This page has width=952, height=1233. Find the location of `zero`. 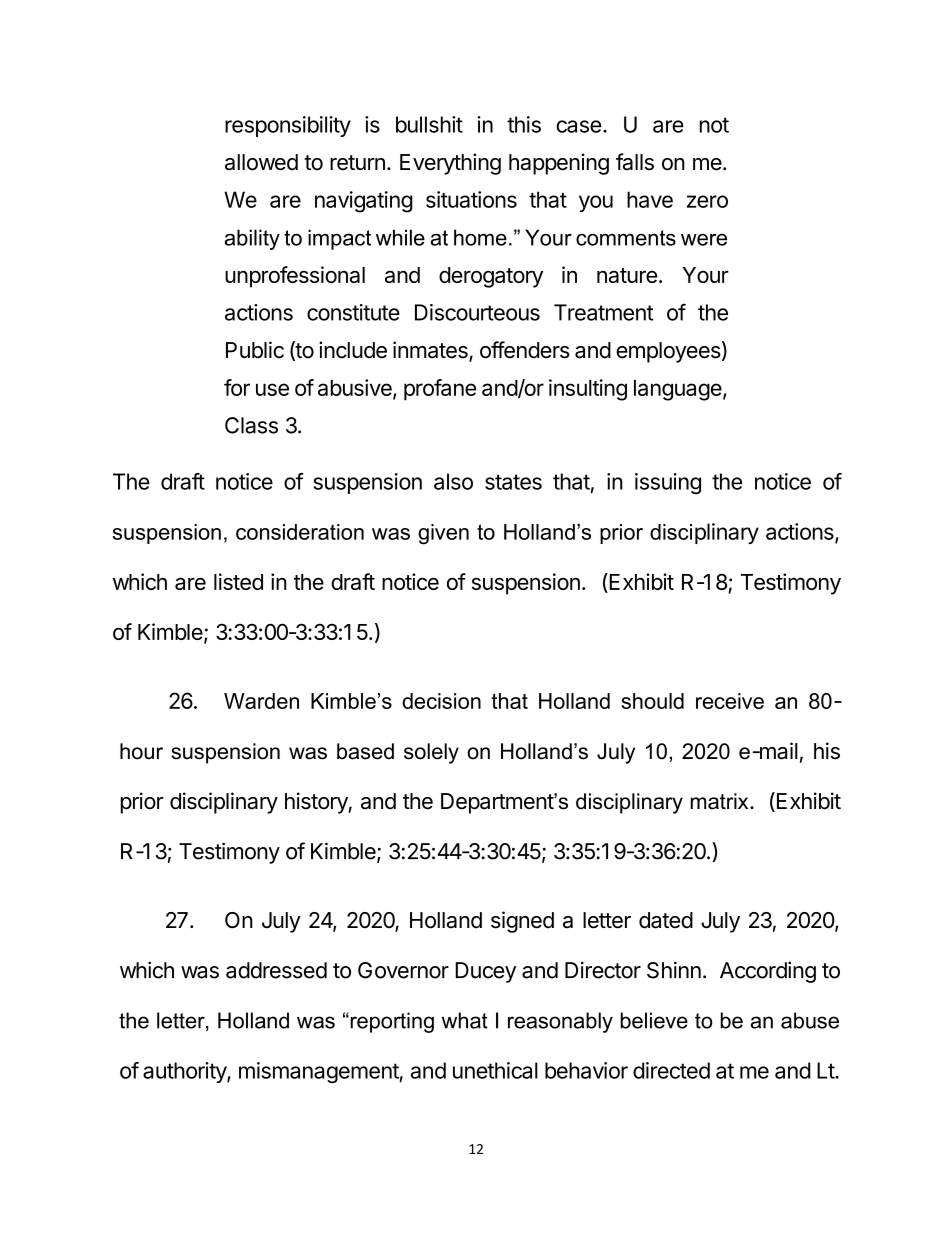

zero is located at coordinates (707, 201).
